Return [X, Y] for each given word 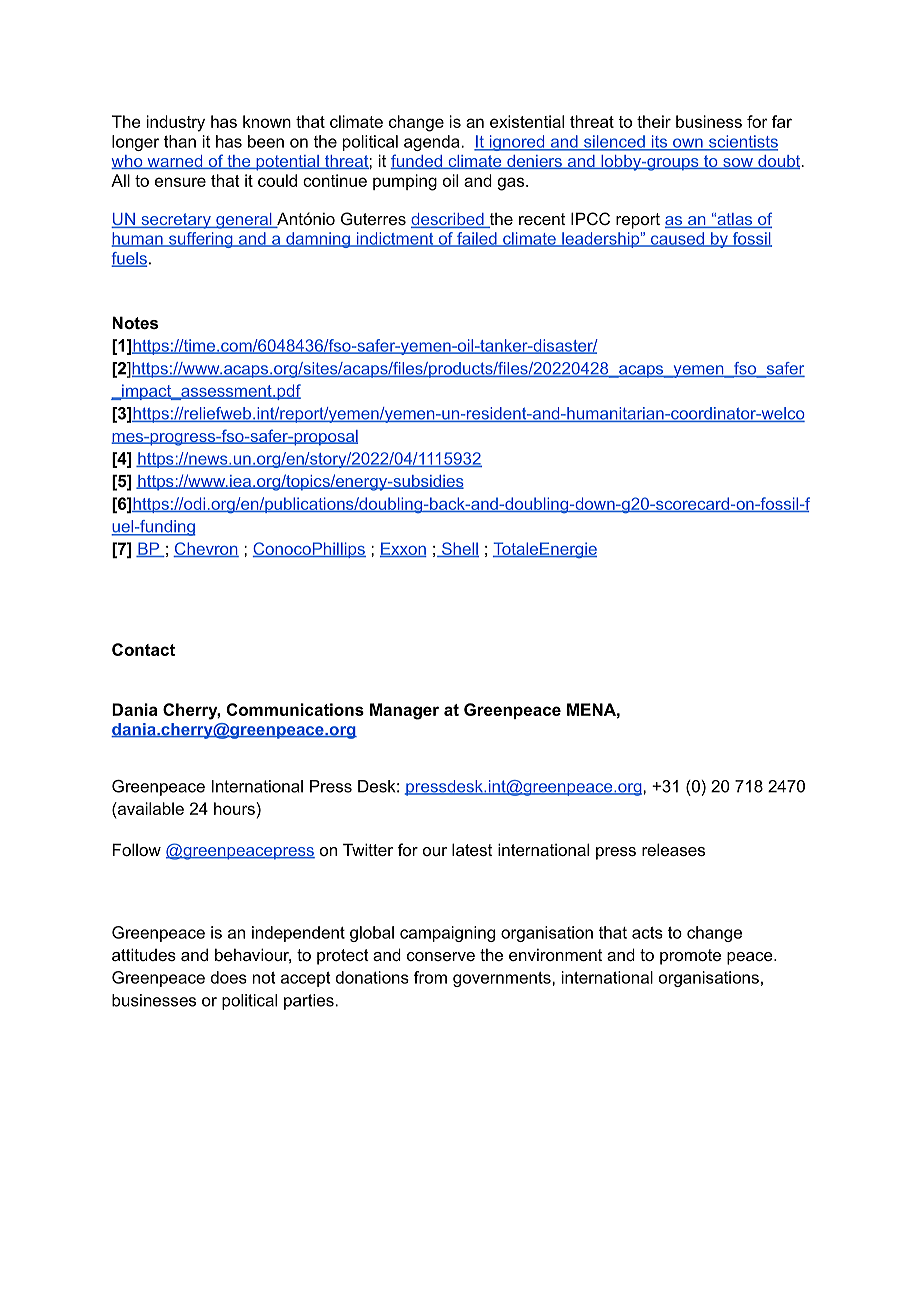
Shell [459, 549]
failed [477, 239]
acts [647, 933]
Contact [143, 649]
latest [472, 849]
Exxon [403, 549]
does [229, 977]
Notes [135, 322]
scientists [742, 142]
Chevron [206, 549]
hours [234, 808]
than [180, 141]
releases [673, 849]
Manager [404, 711]
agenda [433, 143]
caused [678, 239]
